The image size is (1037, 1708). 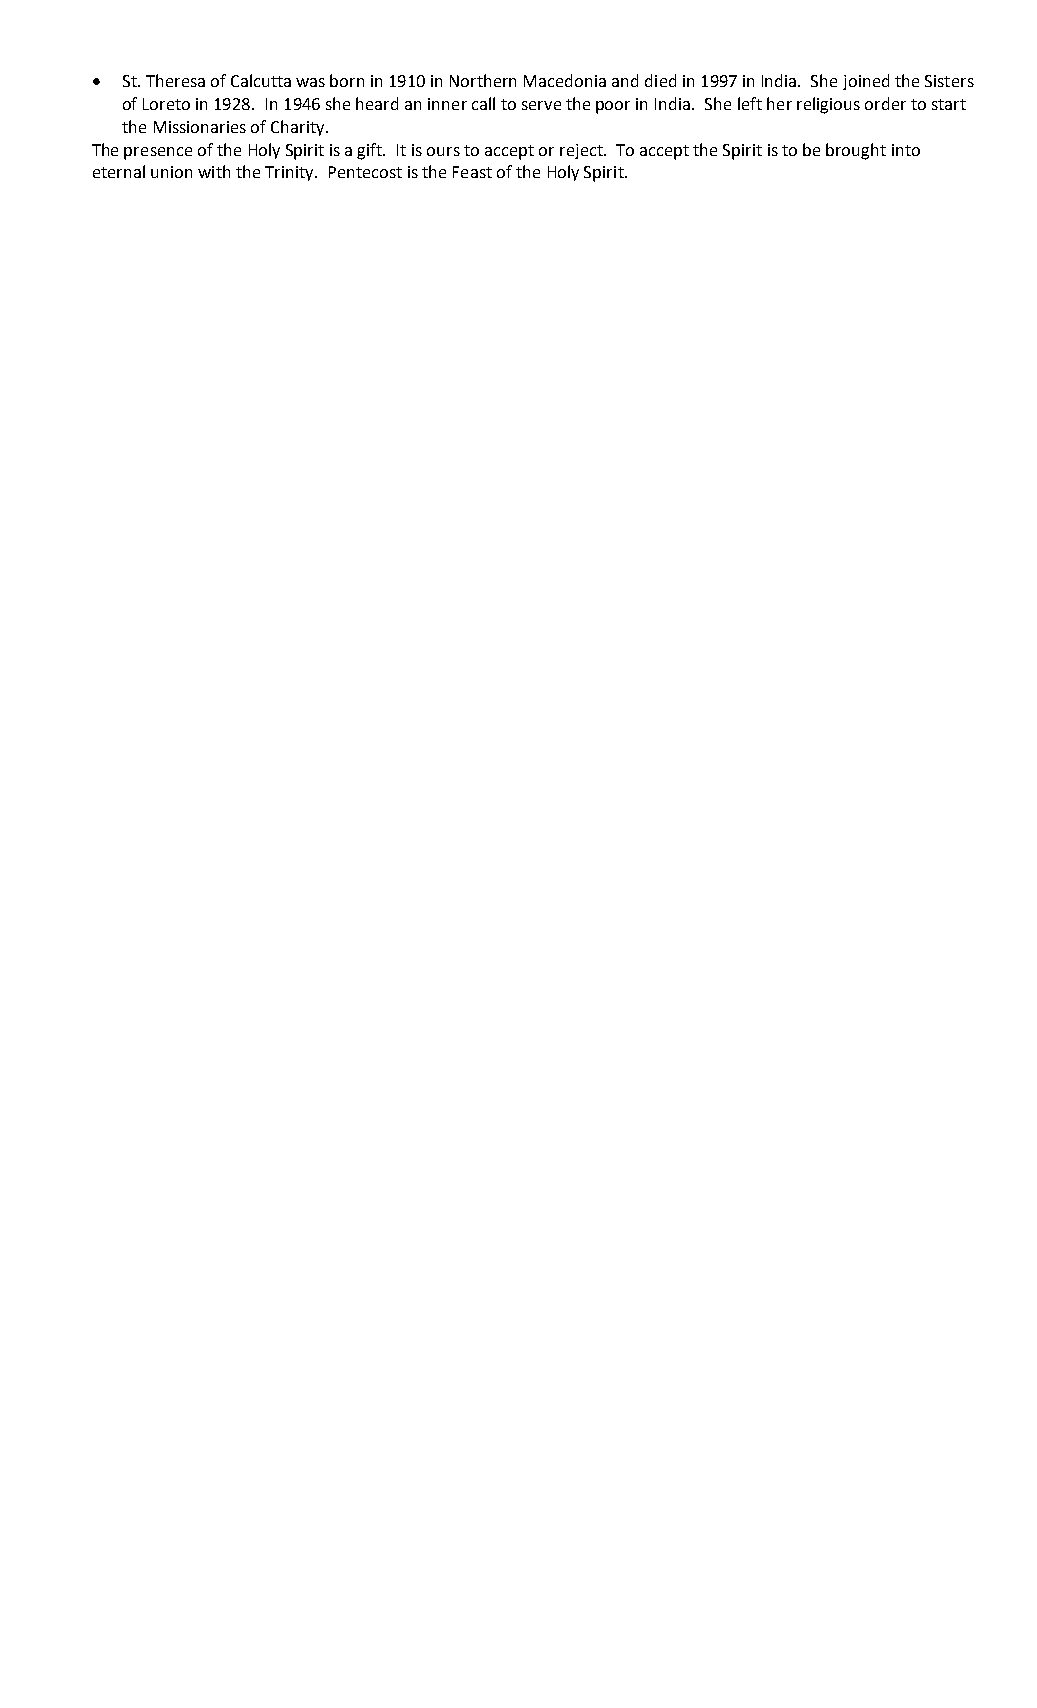 What do you see at coordinates (613, 107) in the screenshot?
I see `poor` at bounding box center [613, 107].
